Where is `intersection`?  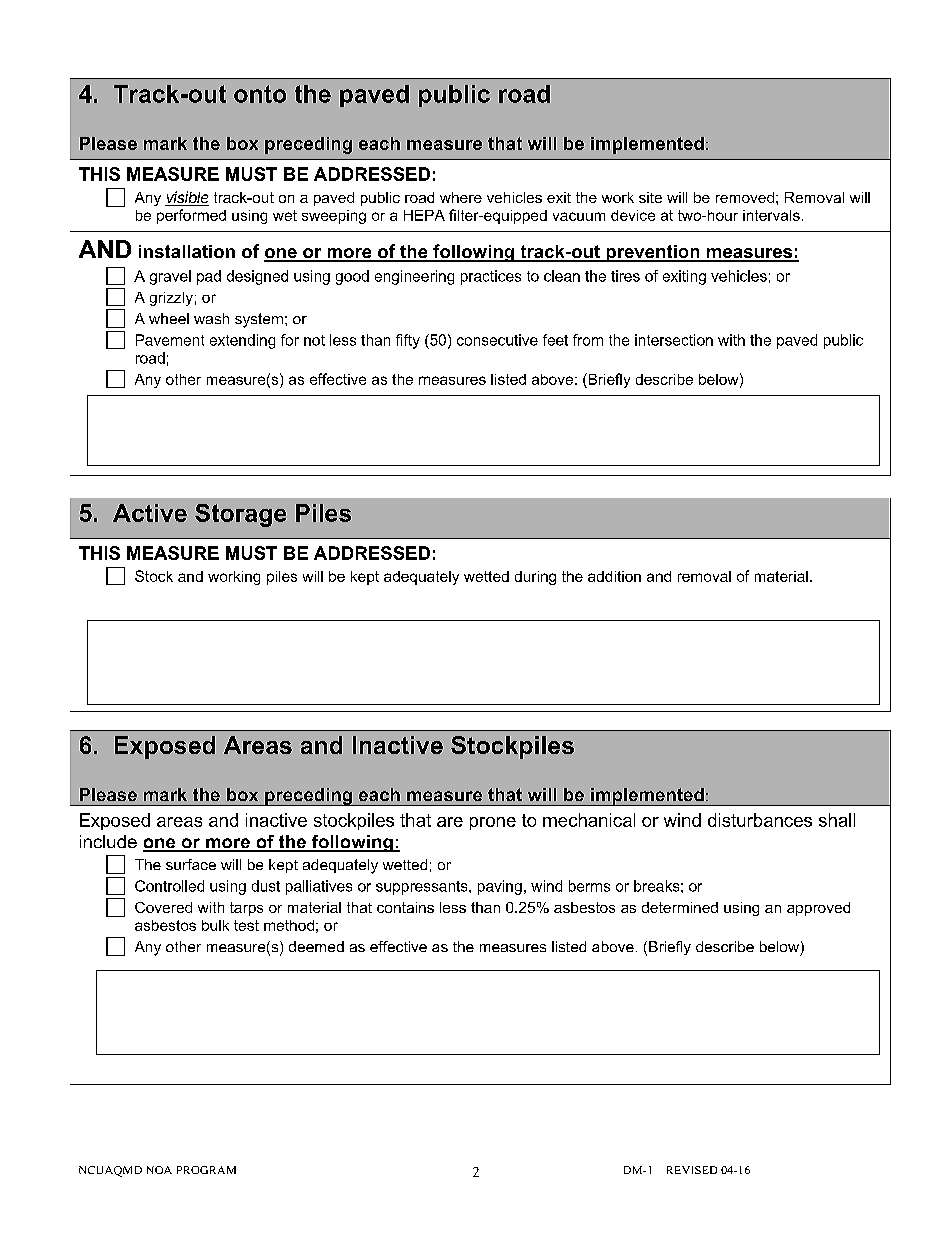 intersection is located at coordinates (674, 340).
